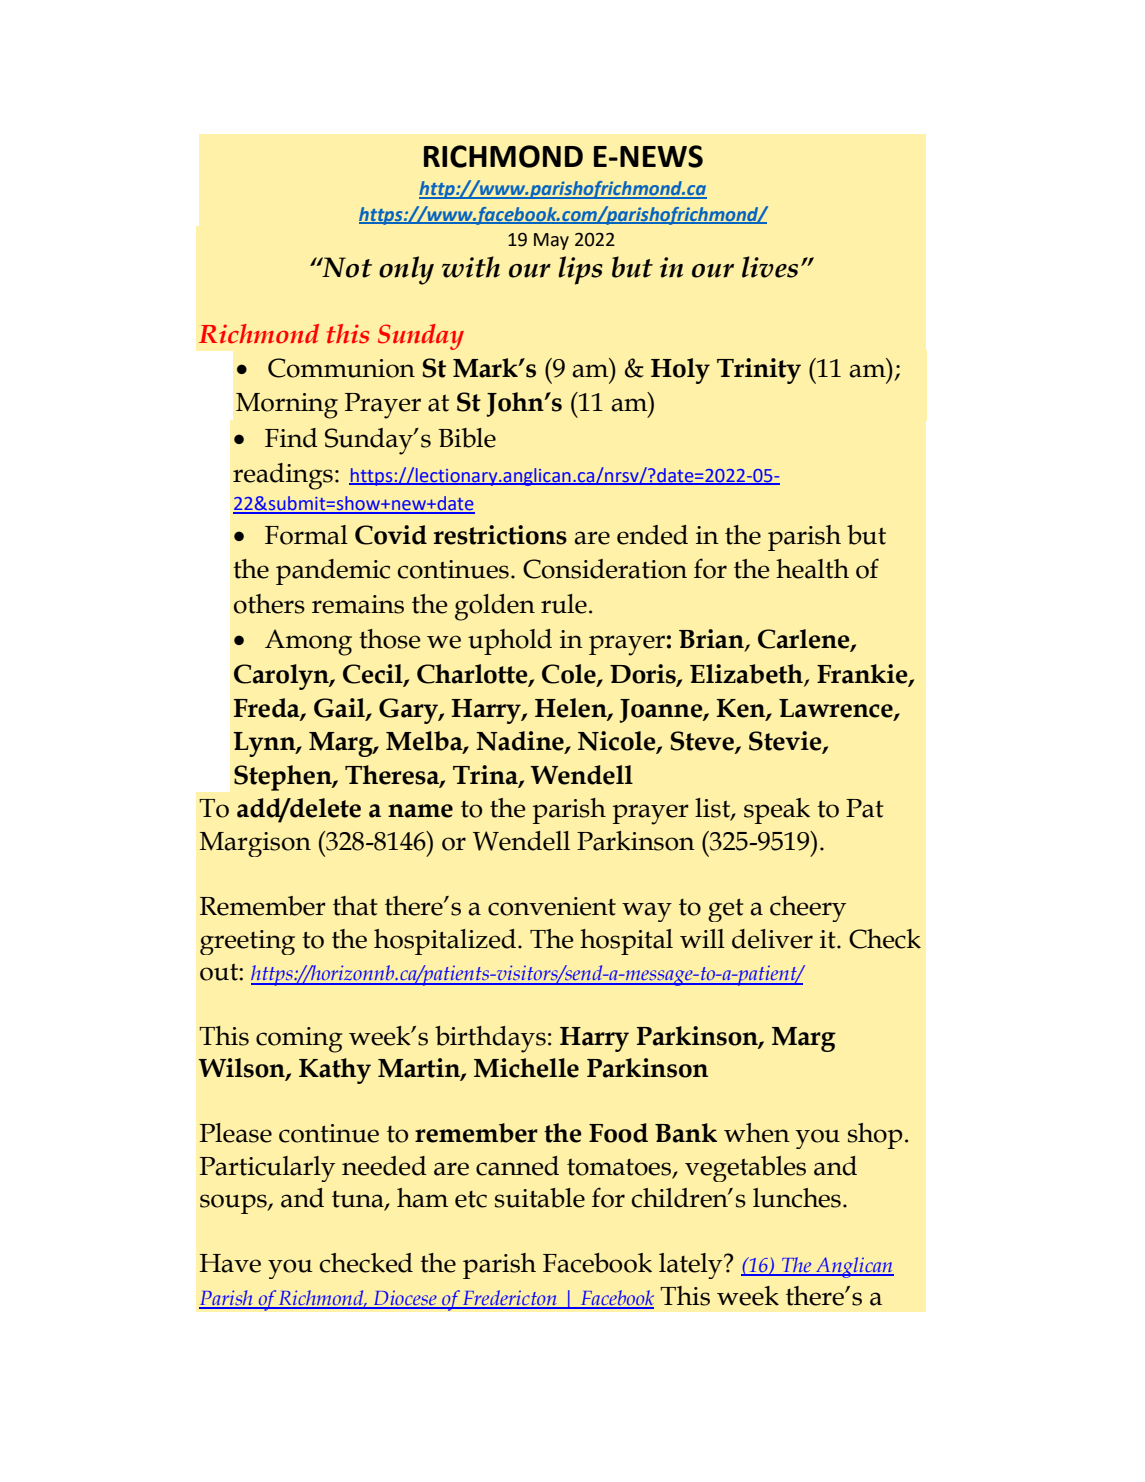 The image size is (1145, 1482). What do you see at coordinates (770, 267) in the document?
I see `lives` at bounding box center [770, 267].
